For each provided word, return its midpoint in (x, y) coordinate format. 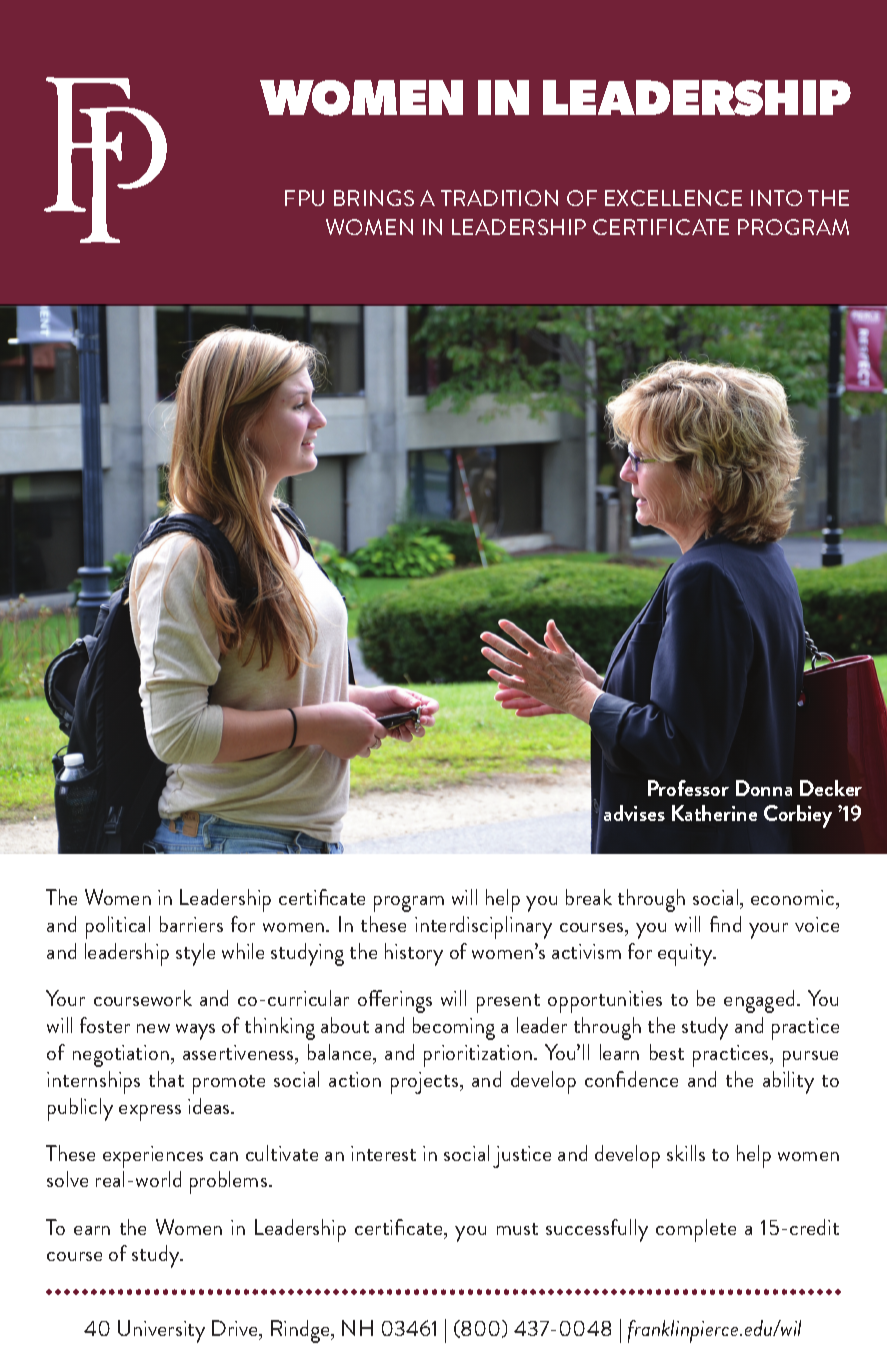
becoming (454, 1028)
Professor (688, 788)
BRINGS (374, 198)
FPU (304, 198)
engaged (759, 1001)
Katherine (714, 813)
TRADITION (499, 198)
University (161, 1331)
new (153, 1028)
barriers (191, 924)
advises (634, 813)
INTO (776, 198)
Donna (764, 788)
